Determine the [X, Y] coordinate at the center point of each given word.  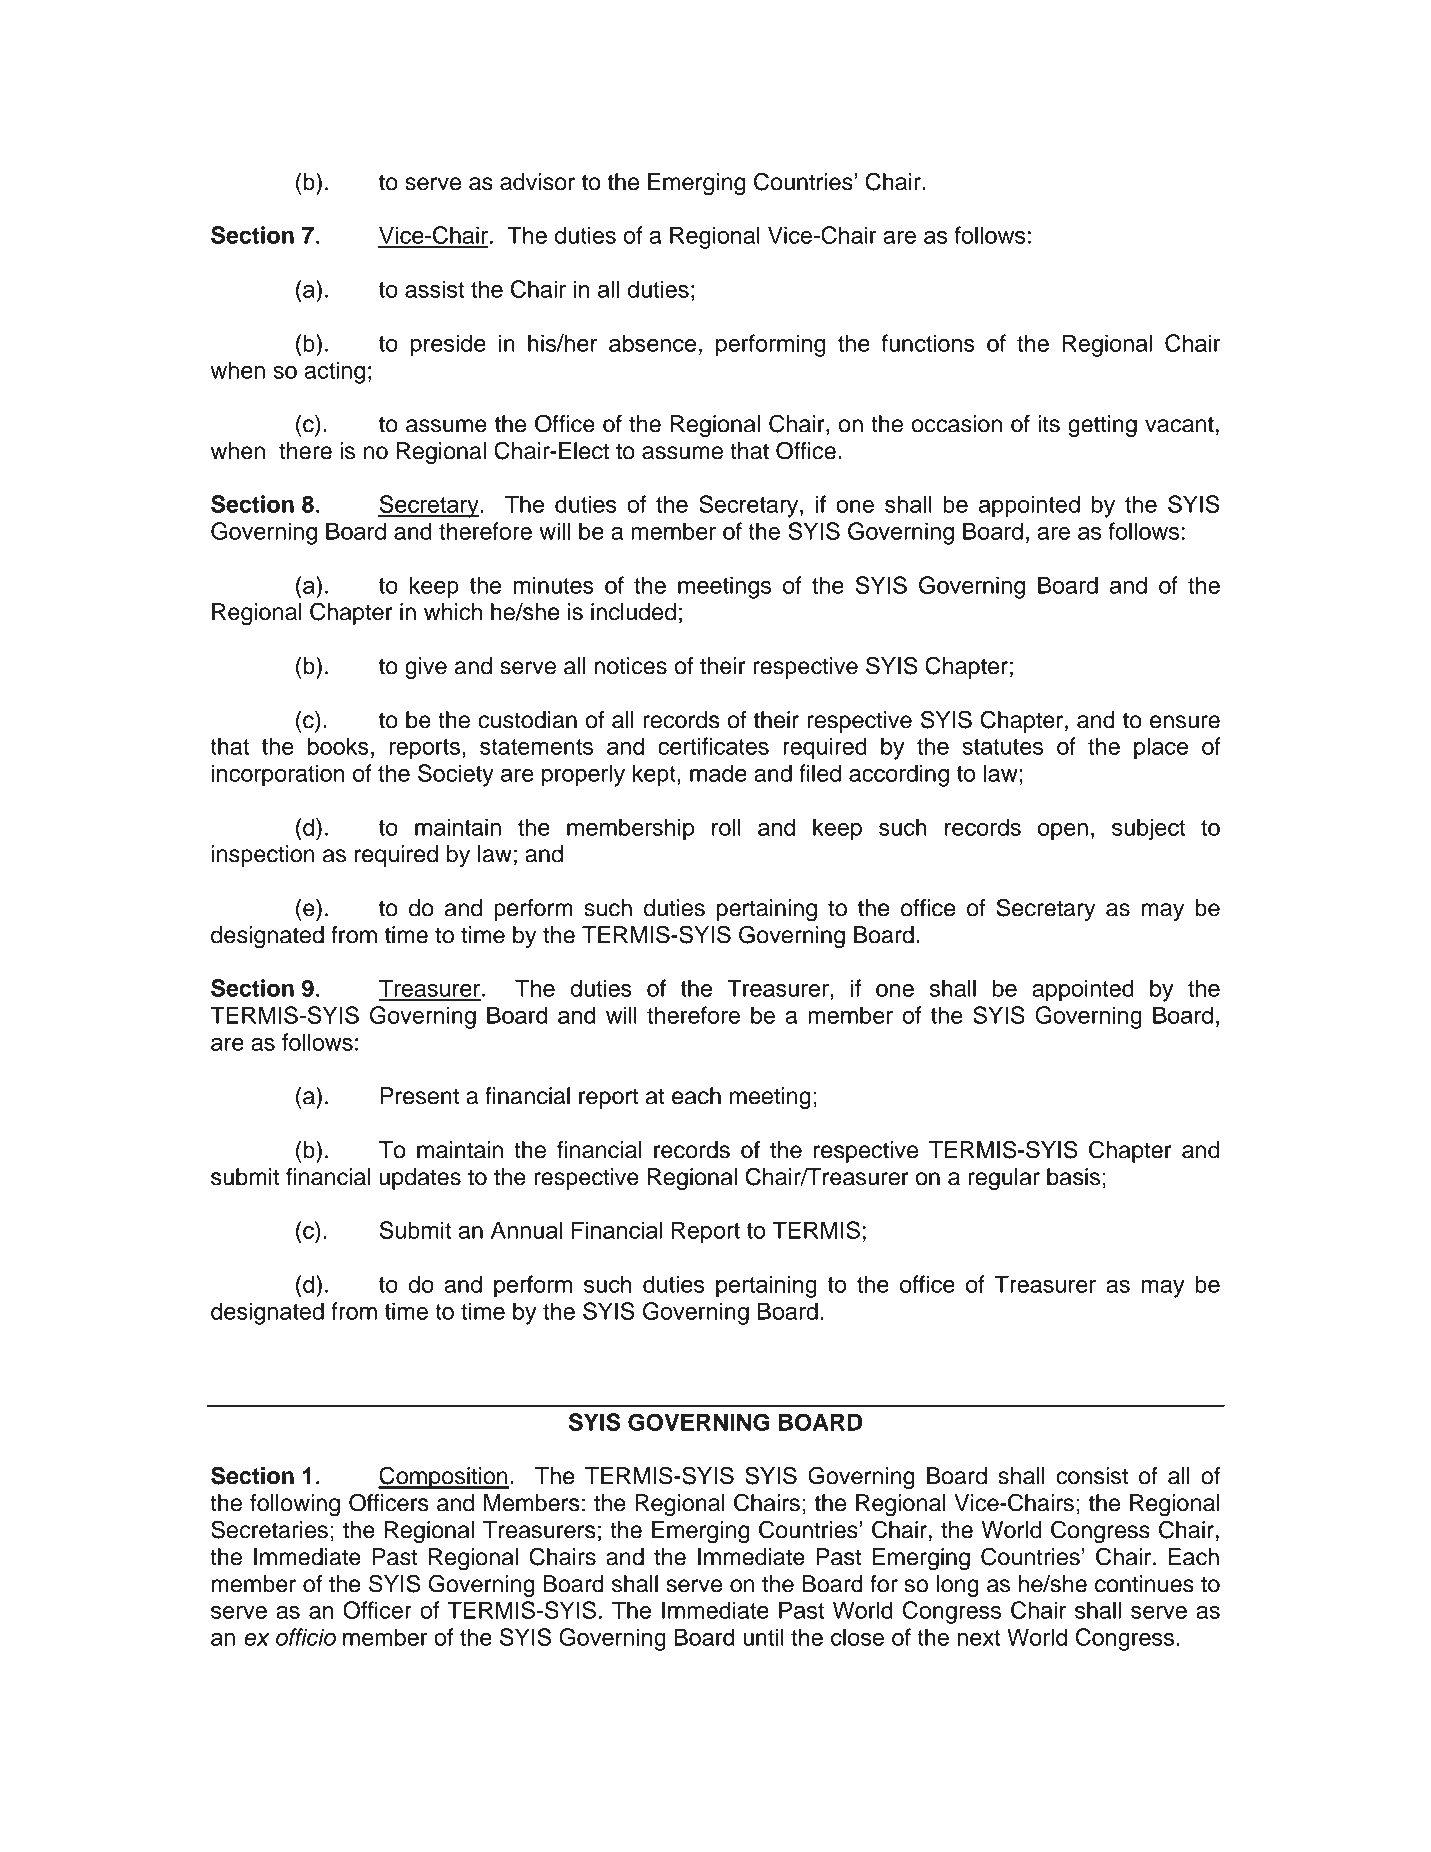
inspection [263, 856]
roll [726, 827]
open [1063, 832]
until [763, 1637]
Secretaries [269, 1529]
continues [1144, 1584]
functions [928, 343]
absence [652, 343]
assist [435, 289]
